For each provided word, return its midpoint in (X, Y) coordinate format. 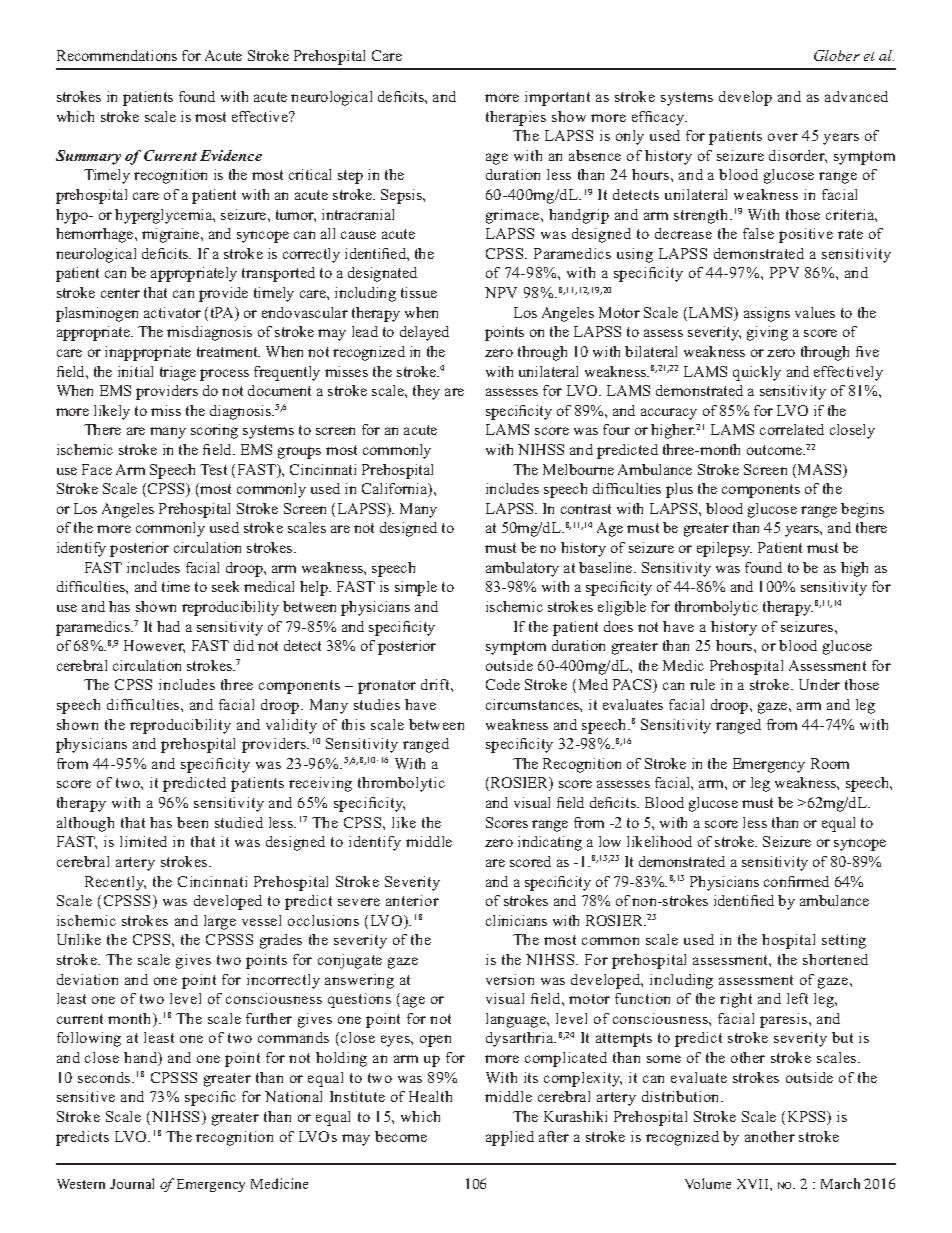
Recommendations (117, 55)
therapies (516, 118)
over (783, 137)
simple (416, 588)
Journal (132, 1183)
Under (819, 684)
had (168, 626)
